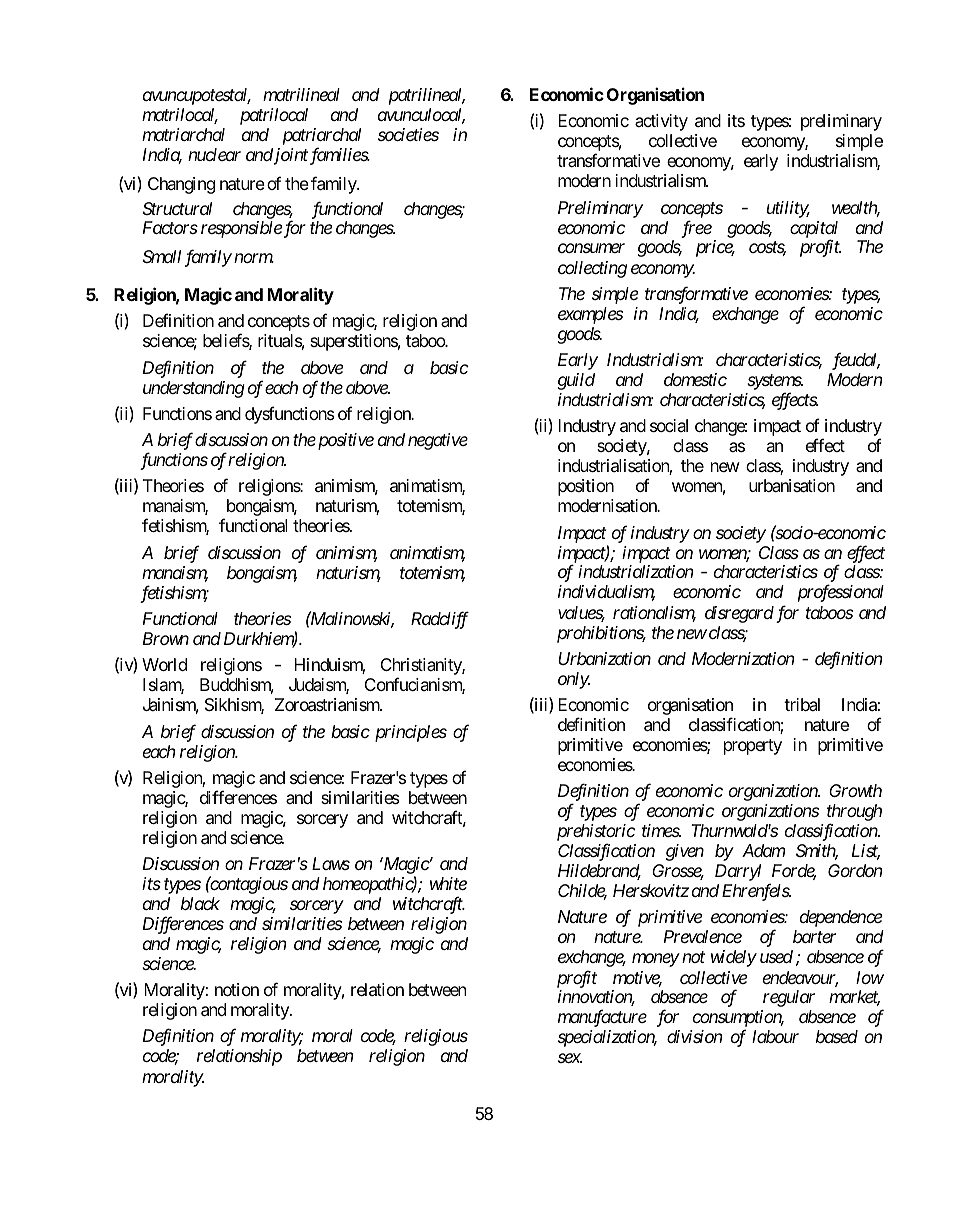 This screenshot has width=962, height=1232. Describe the element at coordinates (237, 989) in the screenshot. I see `notion` at that location.
